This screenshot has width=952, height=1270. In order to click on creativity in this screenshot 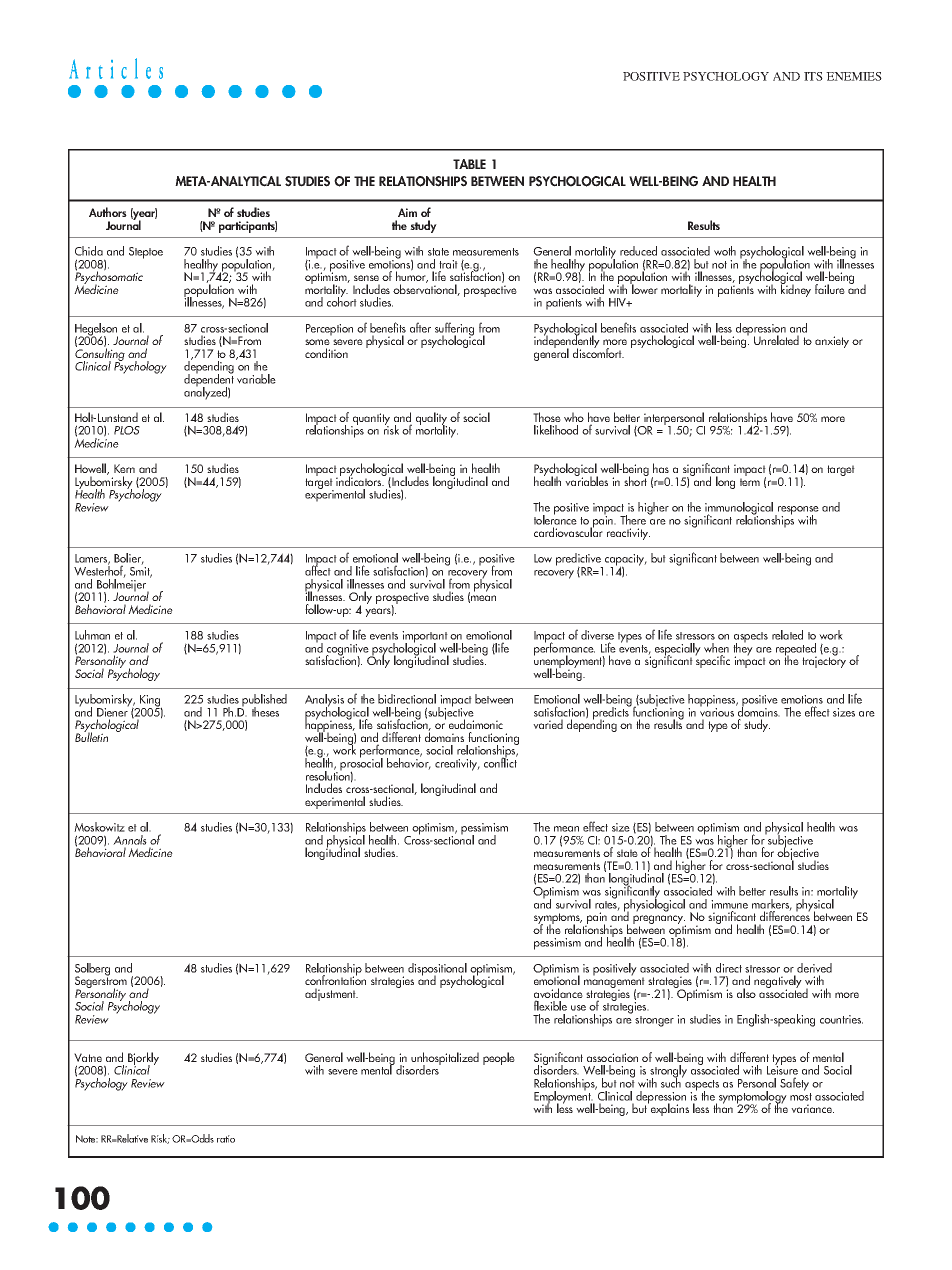, I will do `click(457, 765)`.
